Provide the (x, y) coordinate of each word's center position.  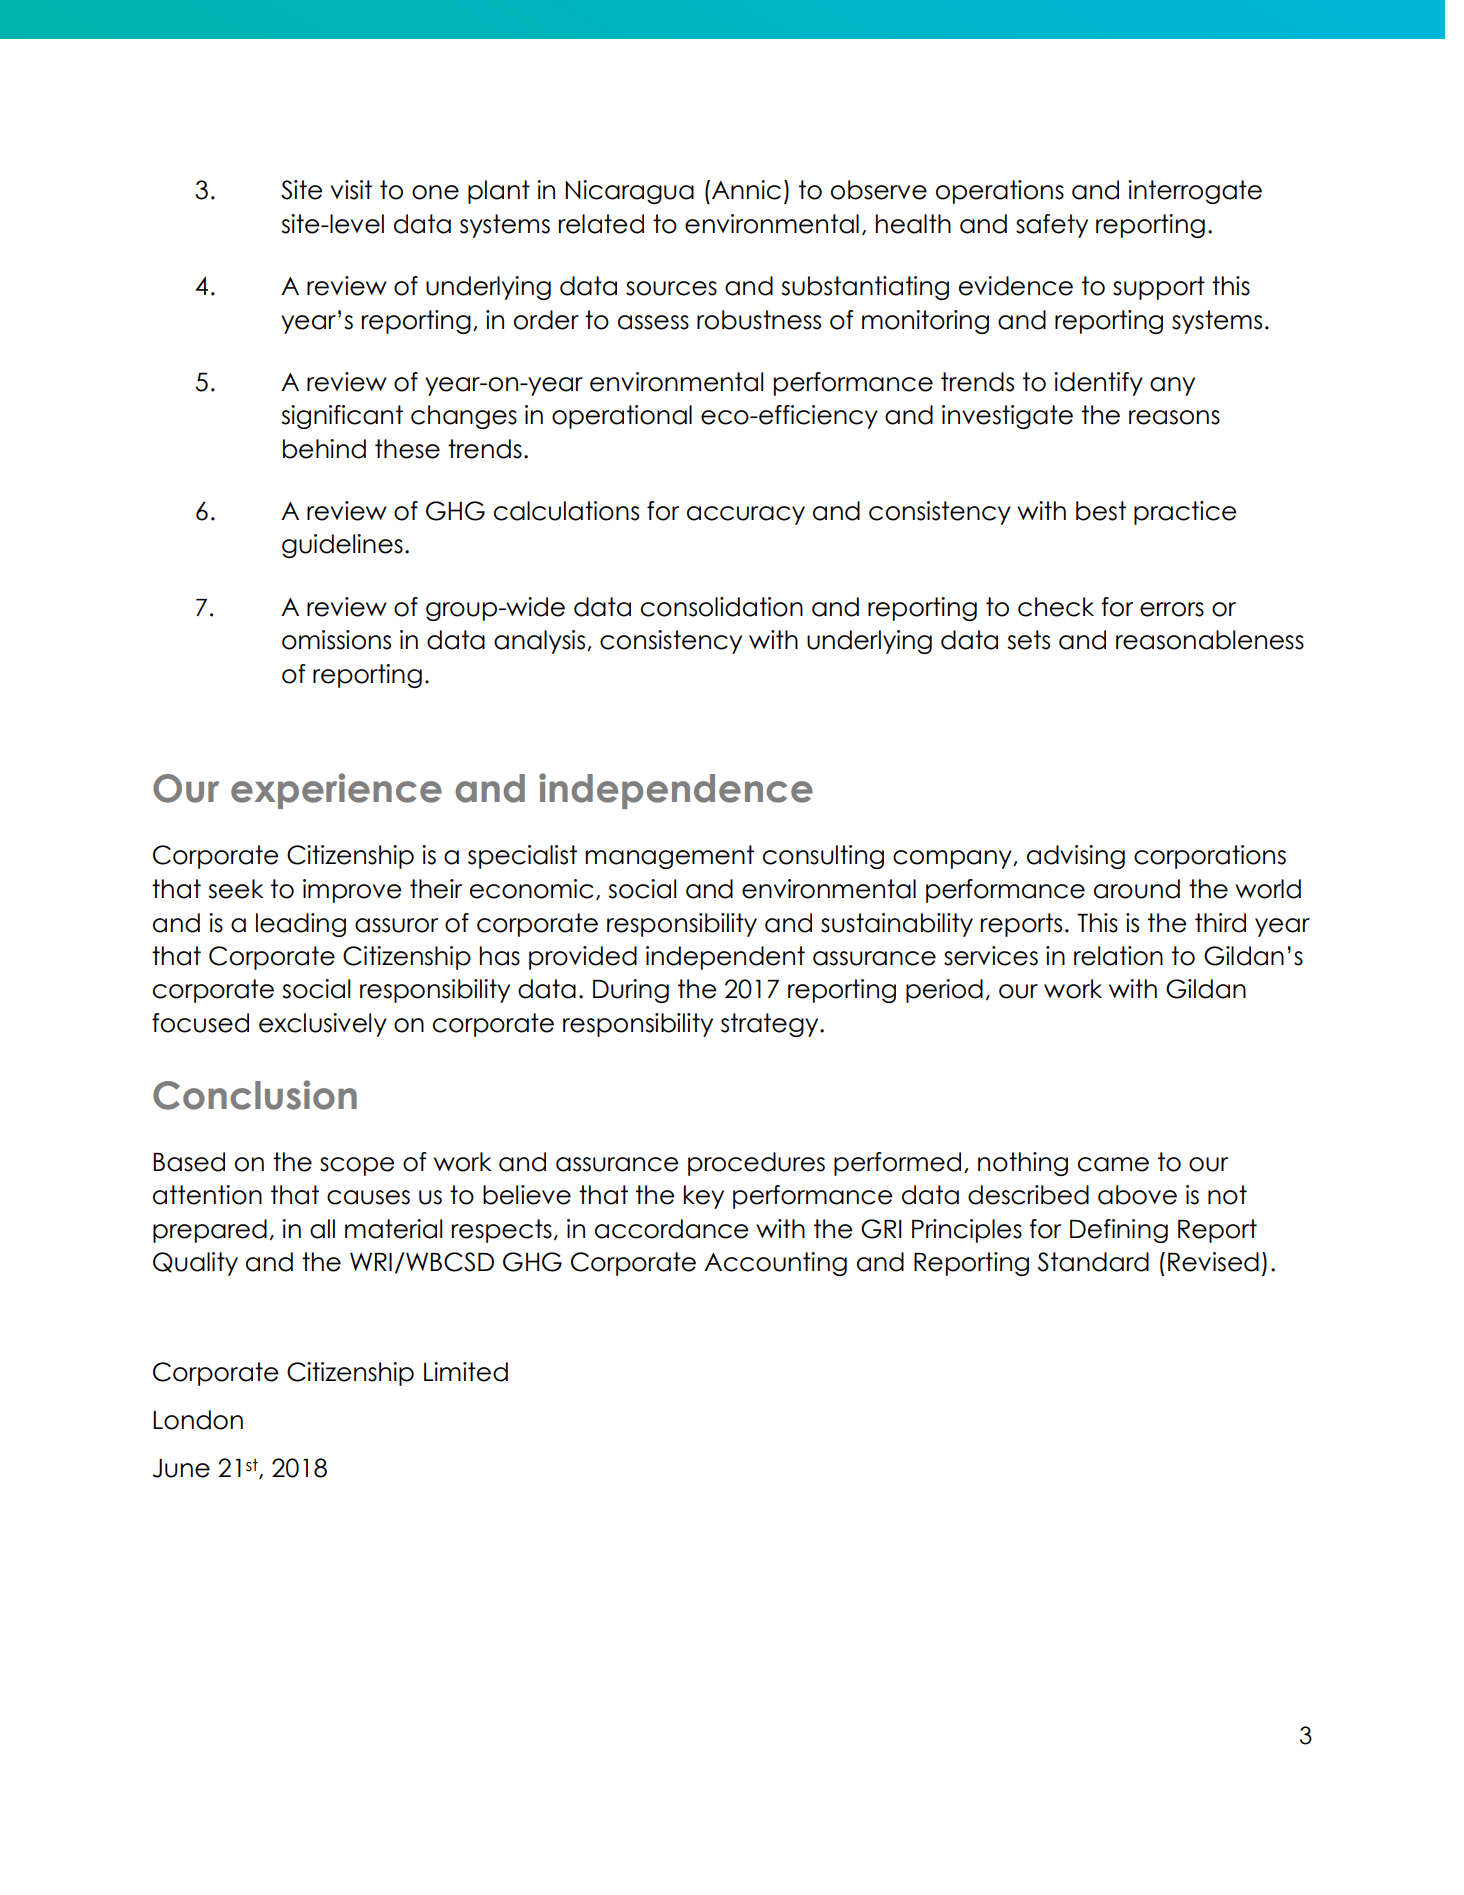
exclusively (323, 1025)
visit (351, 190)
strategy (771, 1025)
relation (1118, 956)
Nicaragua (629, 192)
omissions (336, 640)
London (198, 1420)
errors (1172, 609)
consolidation (722, 607)
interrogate (1195, 192)
